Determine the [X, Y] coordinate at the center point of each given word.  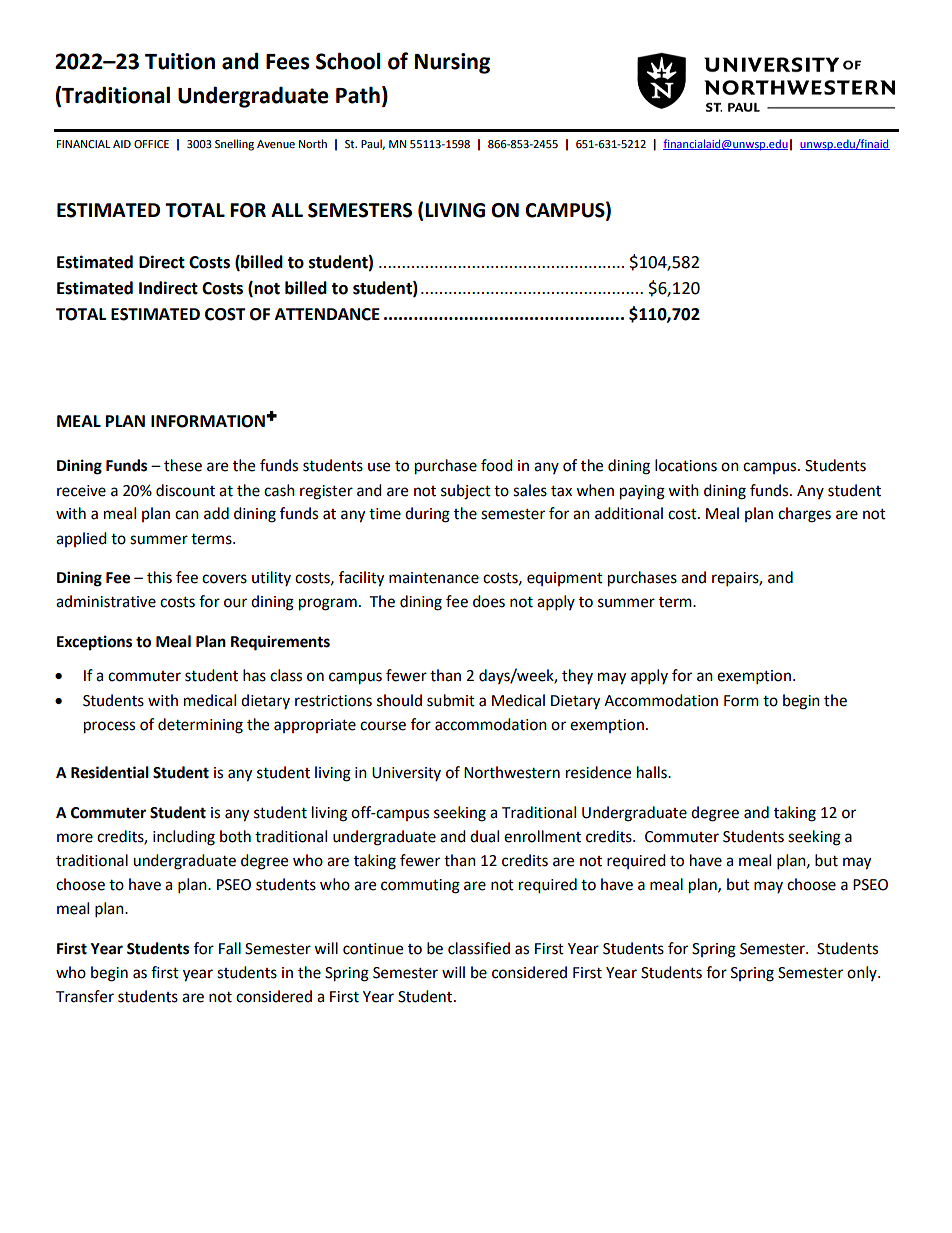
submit [451, 700]
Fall [230, 948]
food [497, 465]
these [183, 465]
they [577, 676]
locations [686, 465]
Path [358, 95]
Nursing [452, 63]
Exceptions [94, 643]
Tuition [180, 61]
